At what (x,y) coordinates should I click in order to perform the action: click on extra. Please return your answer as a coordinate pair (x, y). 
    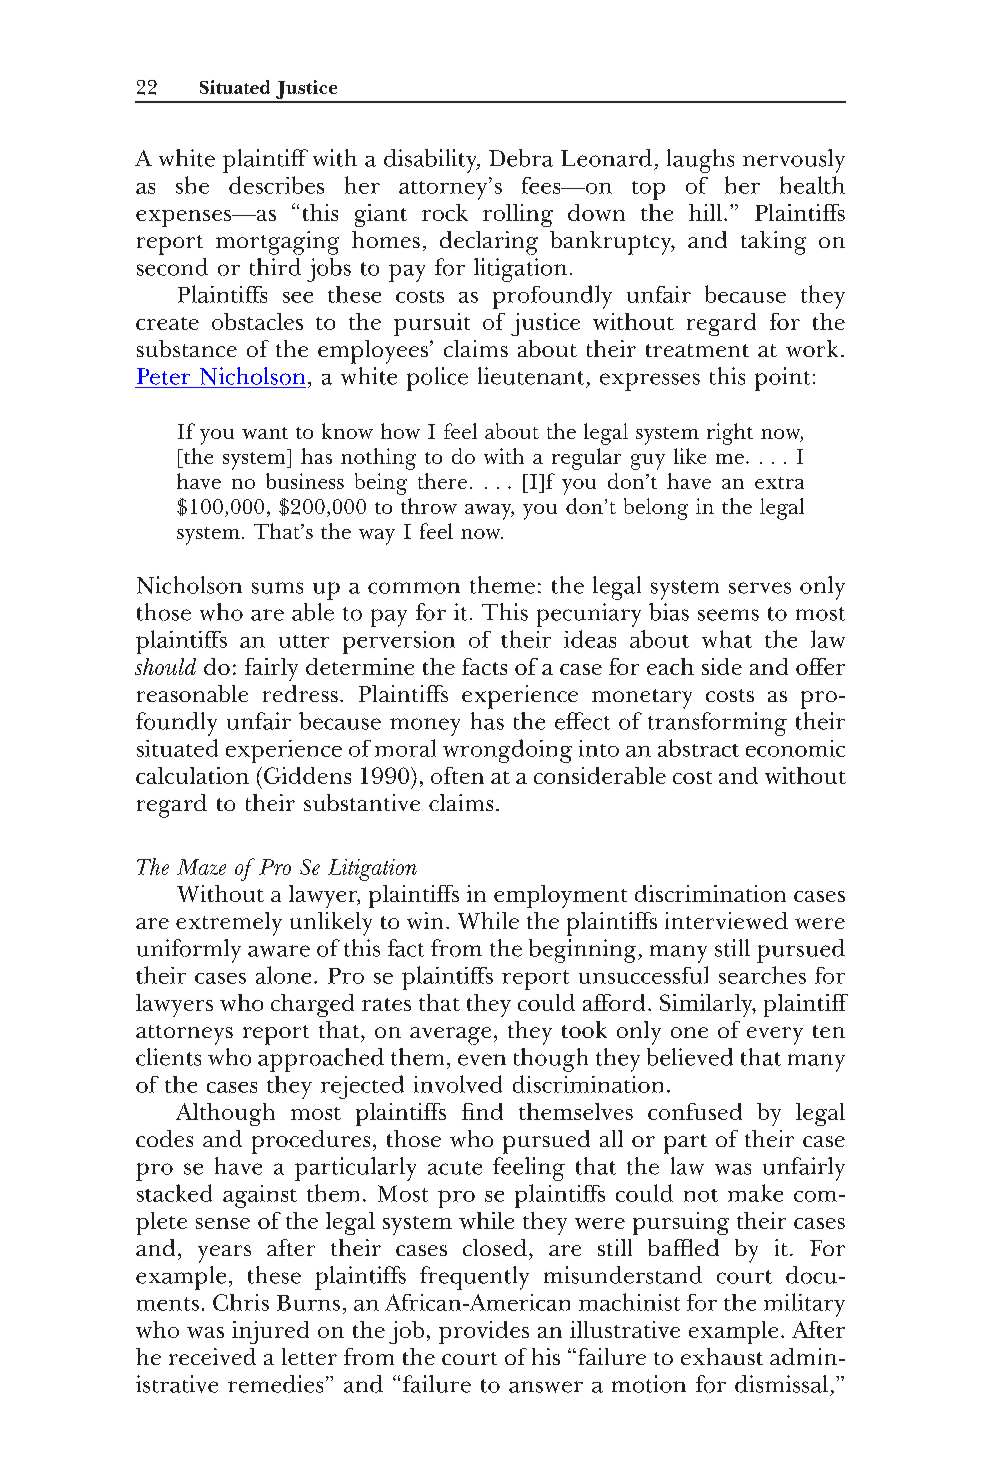
    Looking at the image, I should click on (779, 483).
